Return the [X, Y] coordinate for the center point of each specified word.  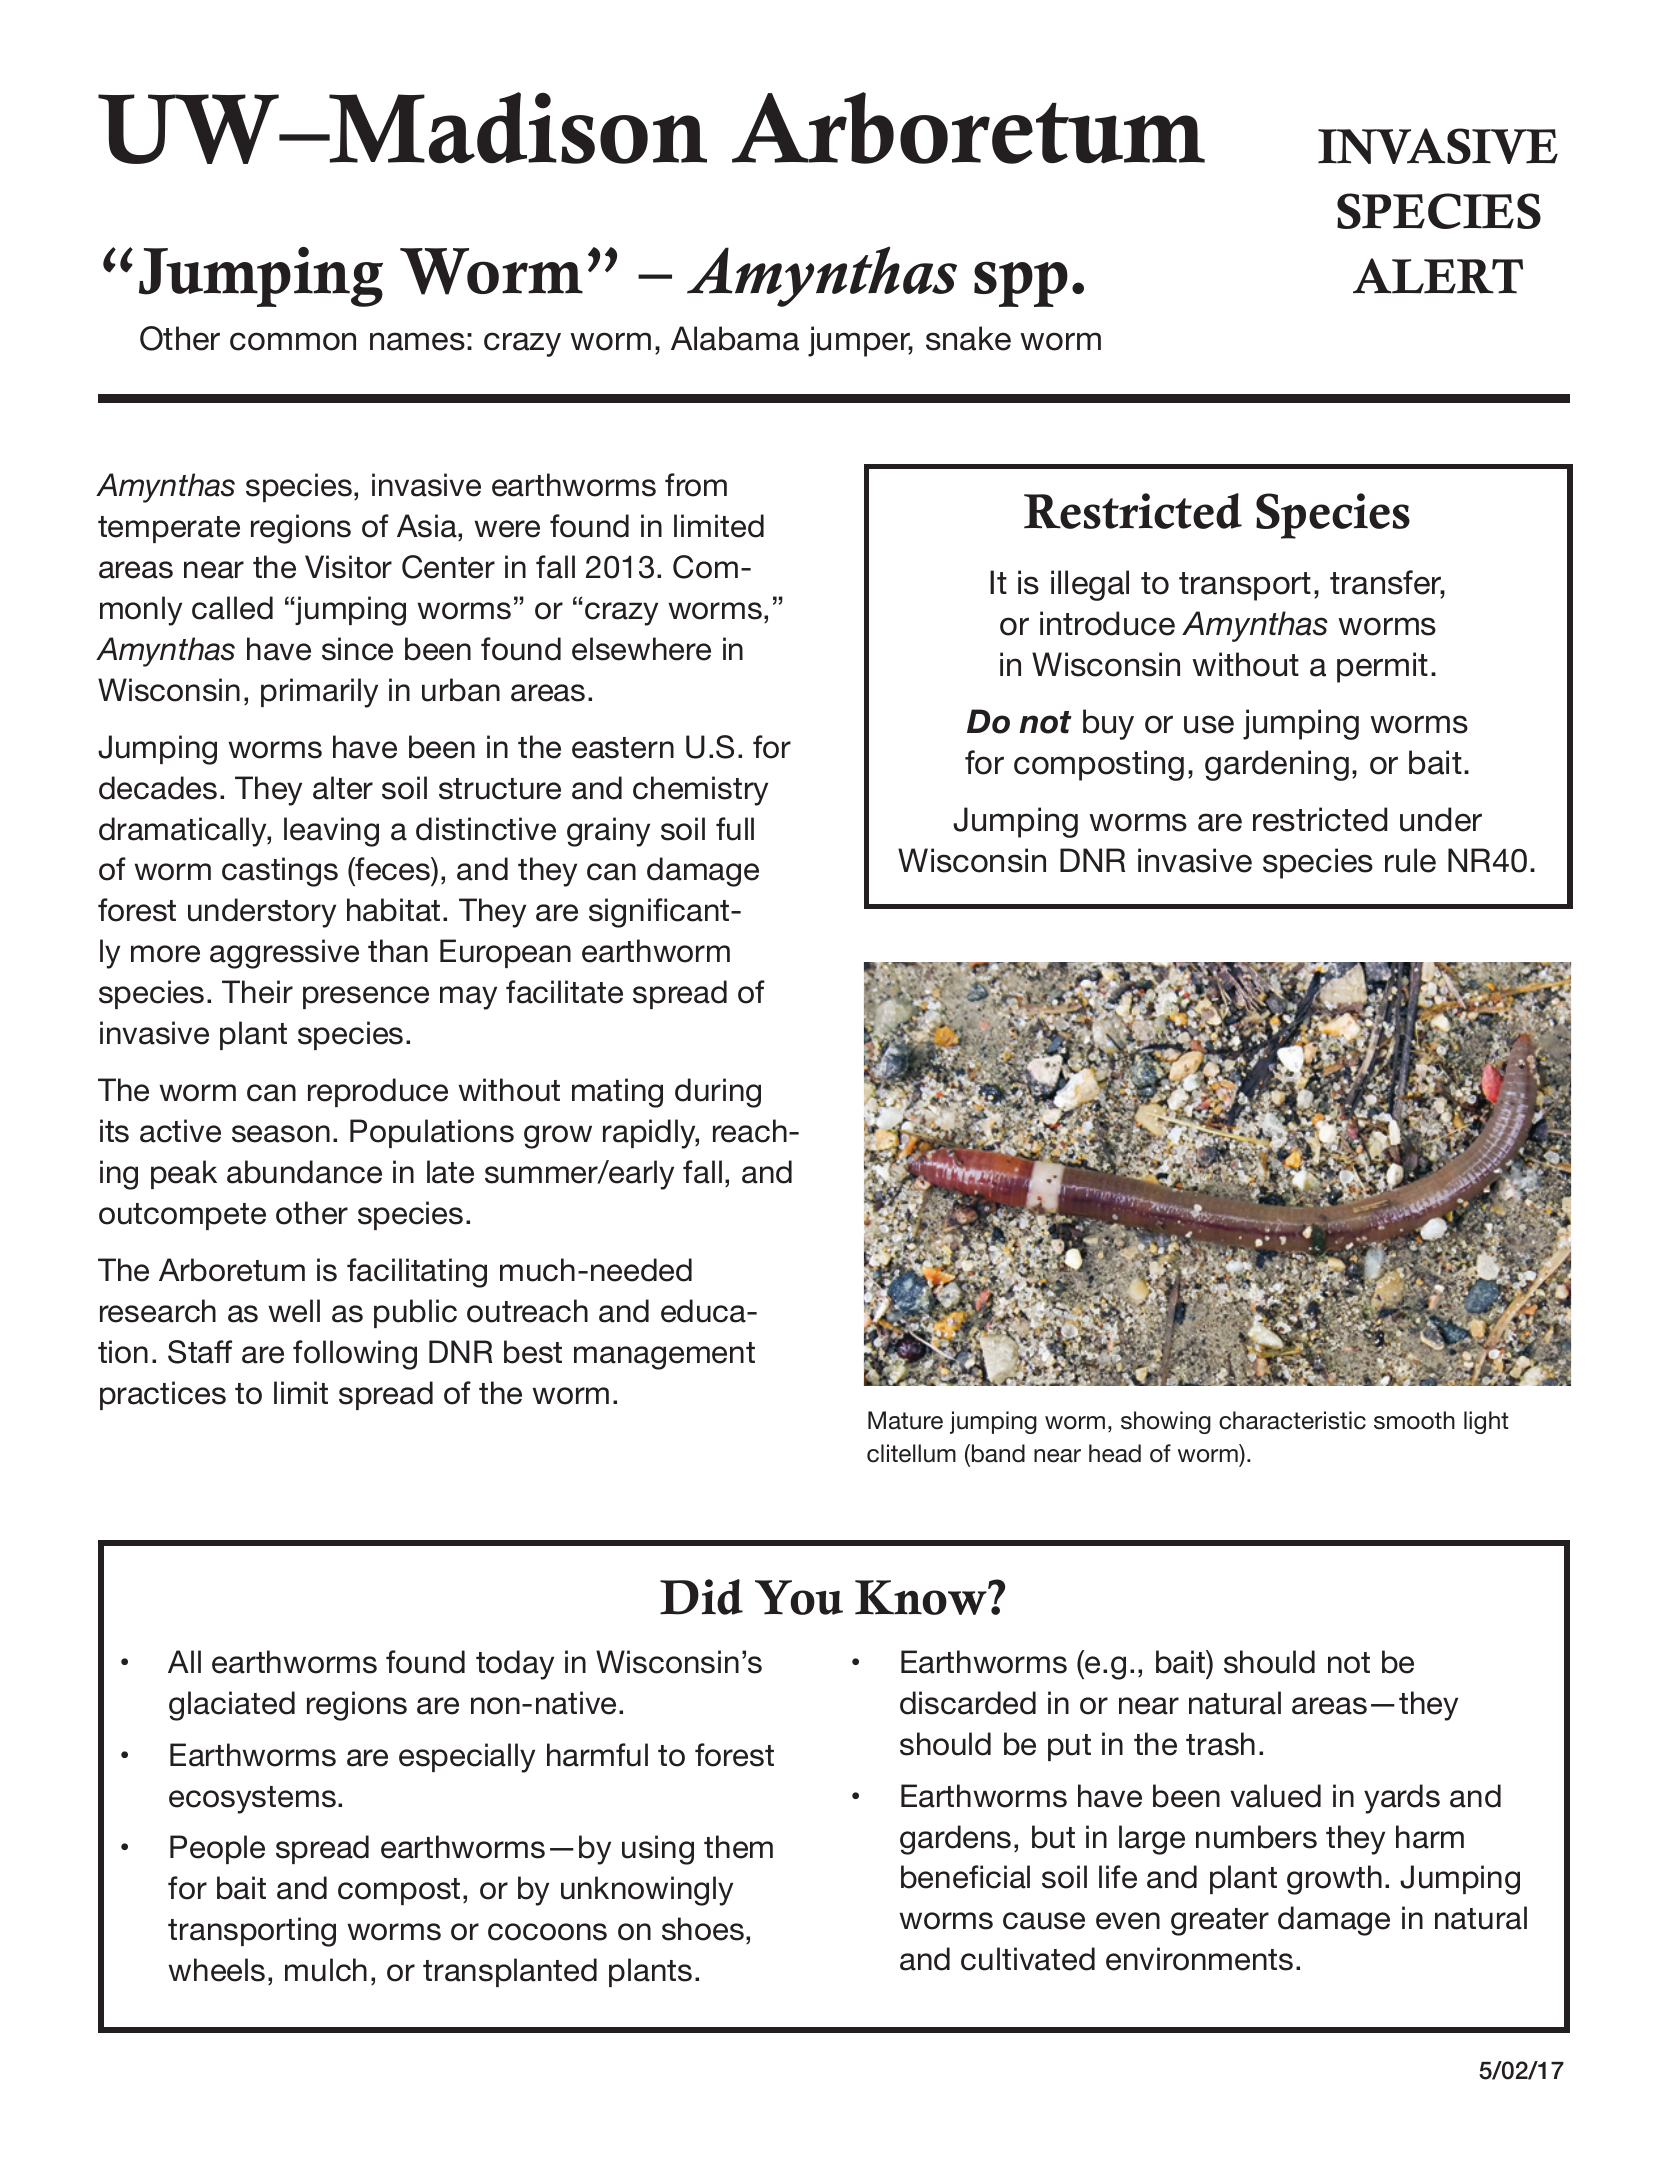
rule [1410, 860]
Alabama [735, 338]
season [281, 1134]
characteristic [1292, 1420]
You [799, 1597]
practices [163, 1395]
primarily [319, 693]
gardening [1277, 765]
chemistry [700, 791]
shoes [703, 1929]
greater [1220, 1922]
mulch [326, 1970]
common [293, 341]
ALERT [1438, 276]
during [718, 1093]
